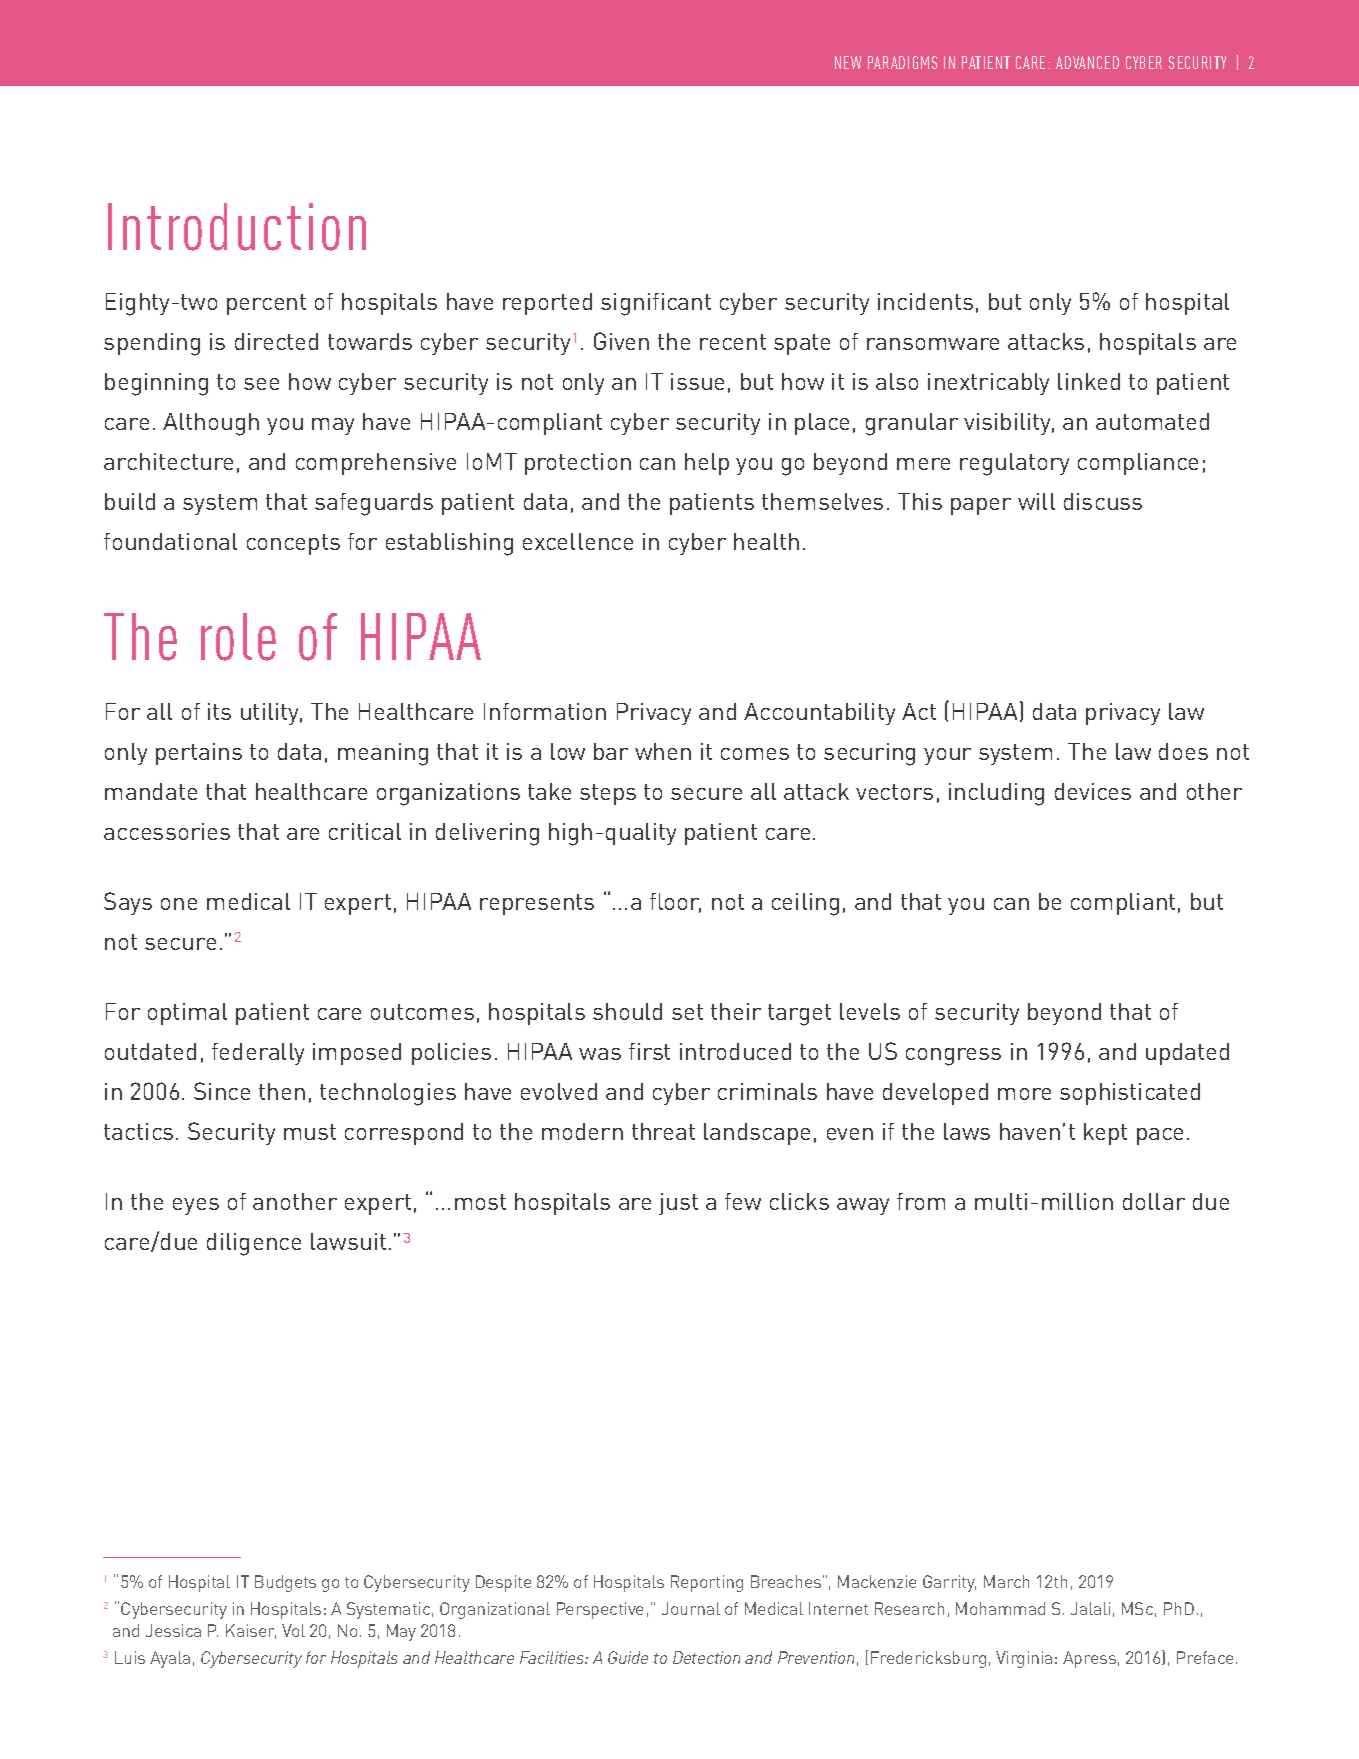 The width and height of the document is (1359, 1759). What do you see at coordinates (691, 1608) in the document?
I see `Journal` at bounding box center [691, 1608].
